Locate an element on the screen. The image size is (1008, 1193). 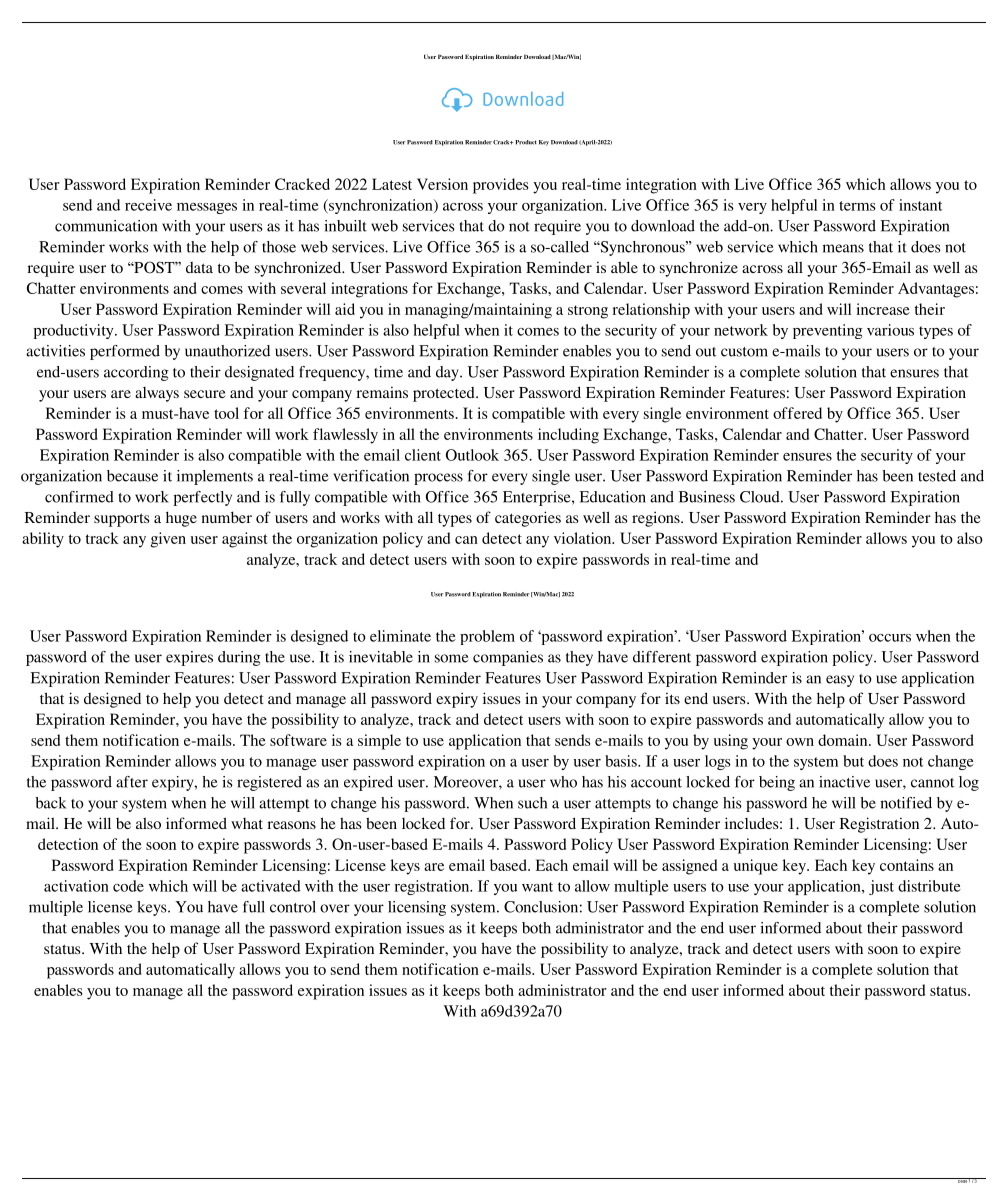
given is located at coordinates (168, 540).
